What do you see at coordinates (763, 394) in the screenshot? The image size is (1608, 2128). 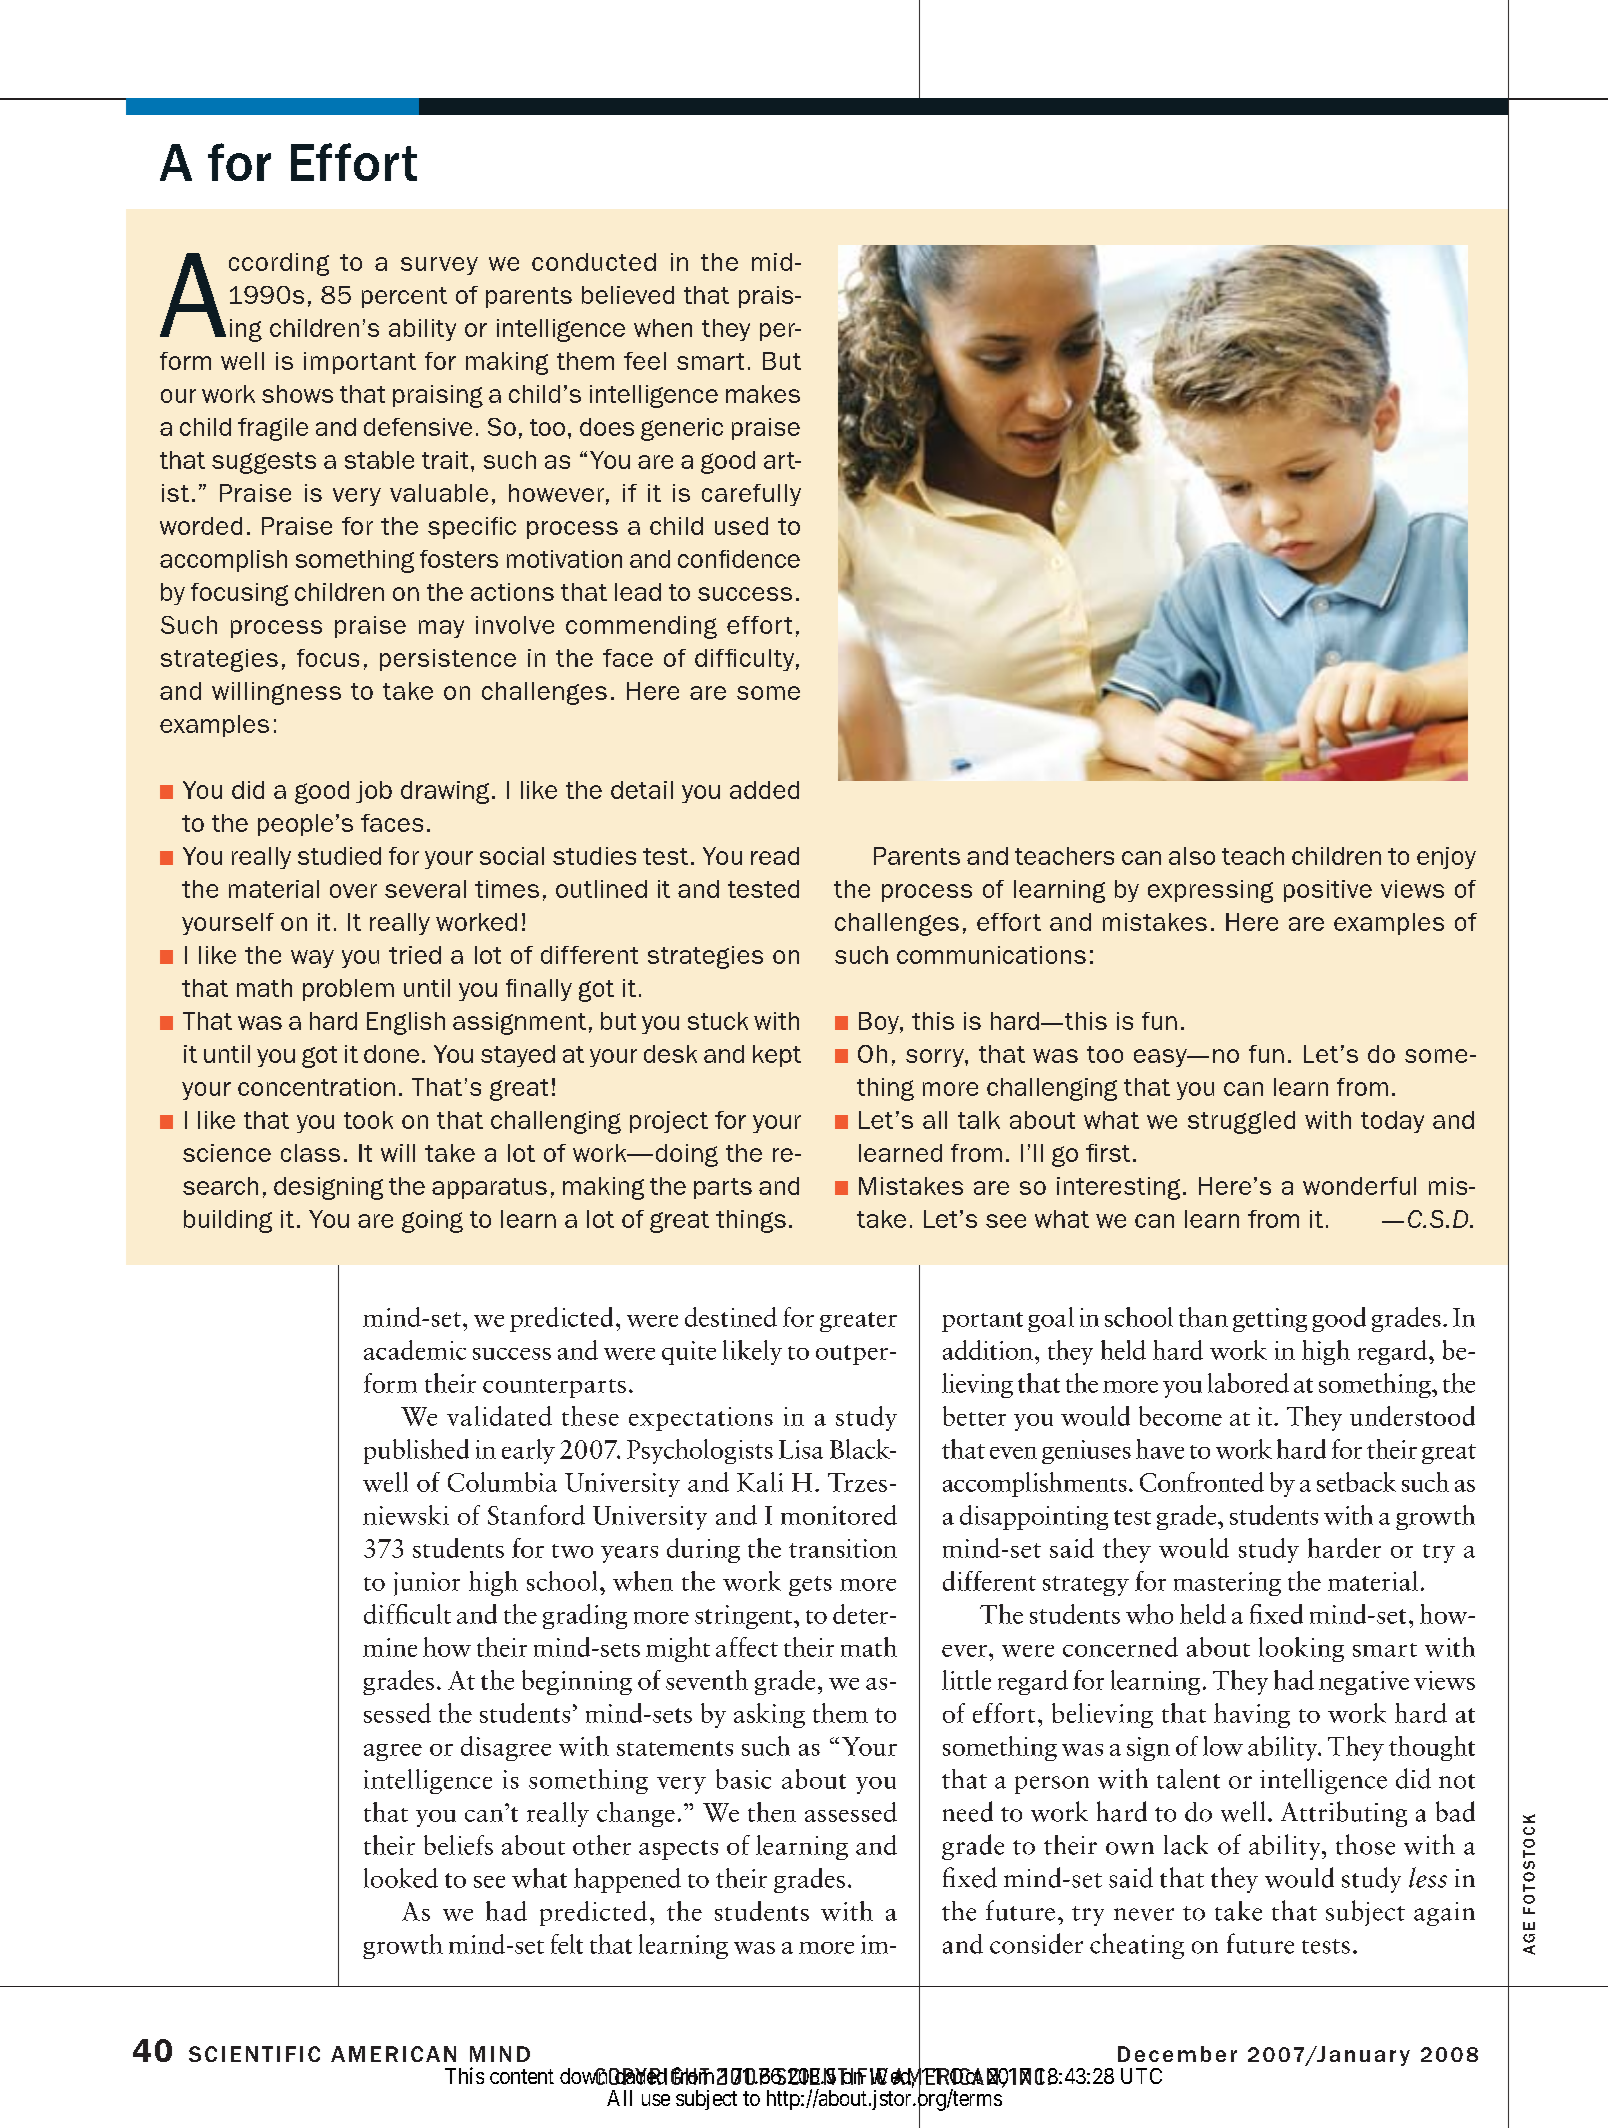 I see `makes` at bounding box center [763, 394].
